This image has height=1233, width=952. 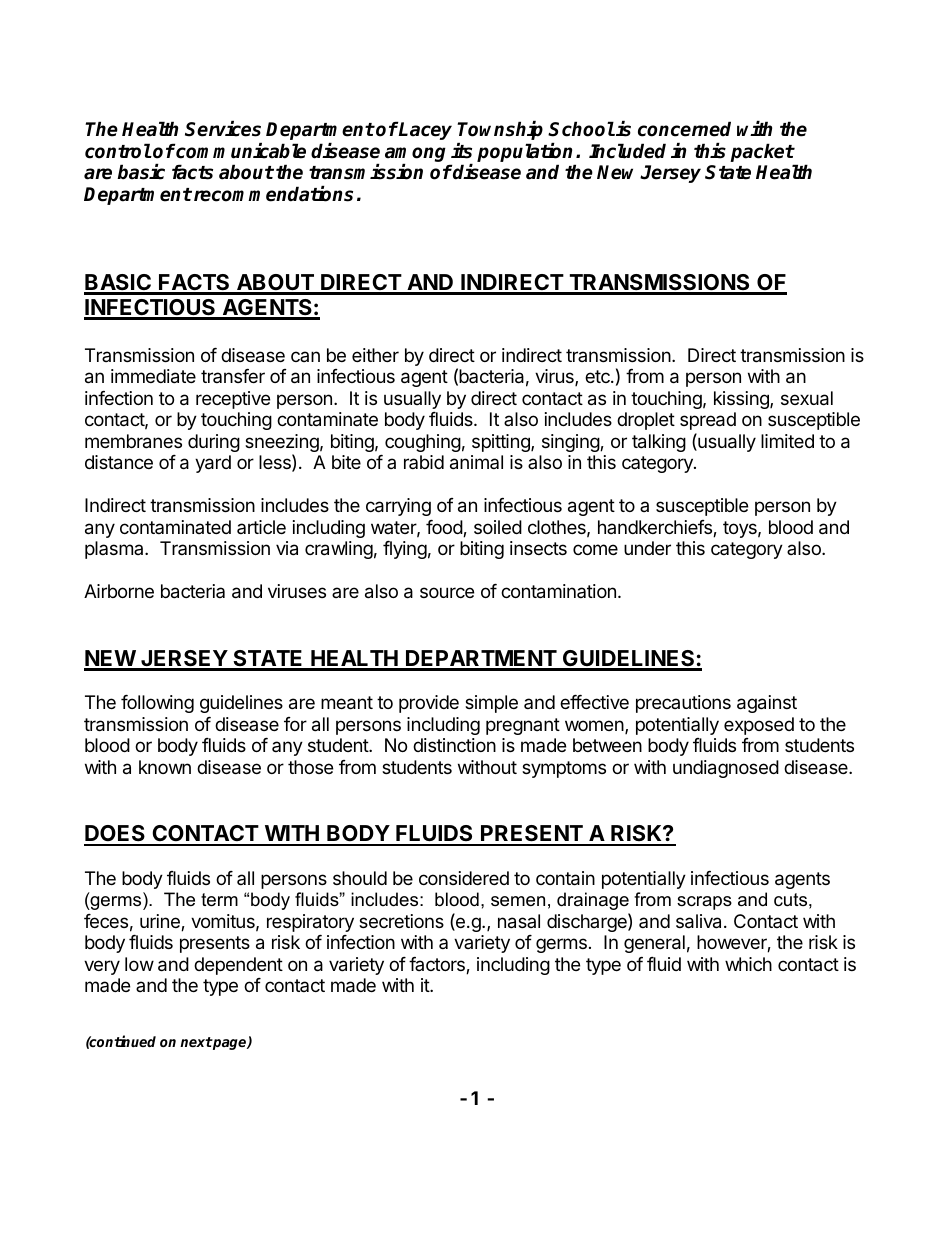 I want to click on factors, so click(x=438, y=965).
